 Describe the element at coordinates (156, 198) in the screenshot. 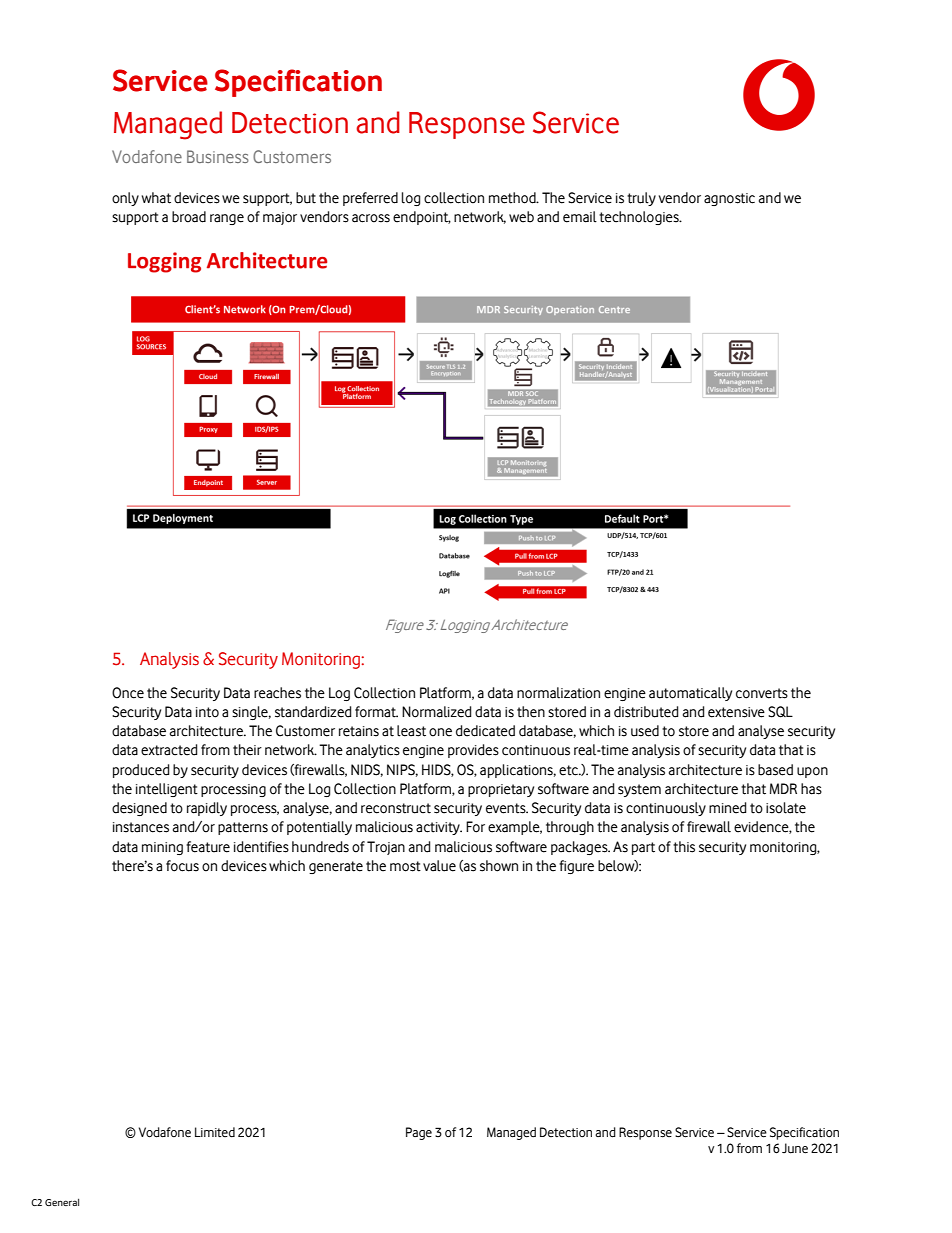

I see `what` at that location.
